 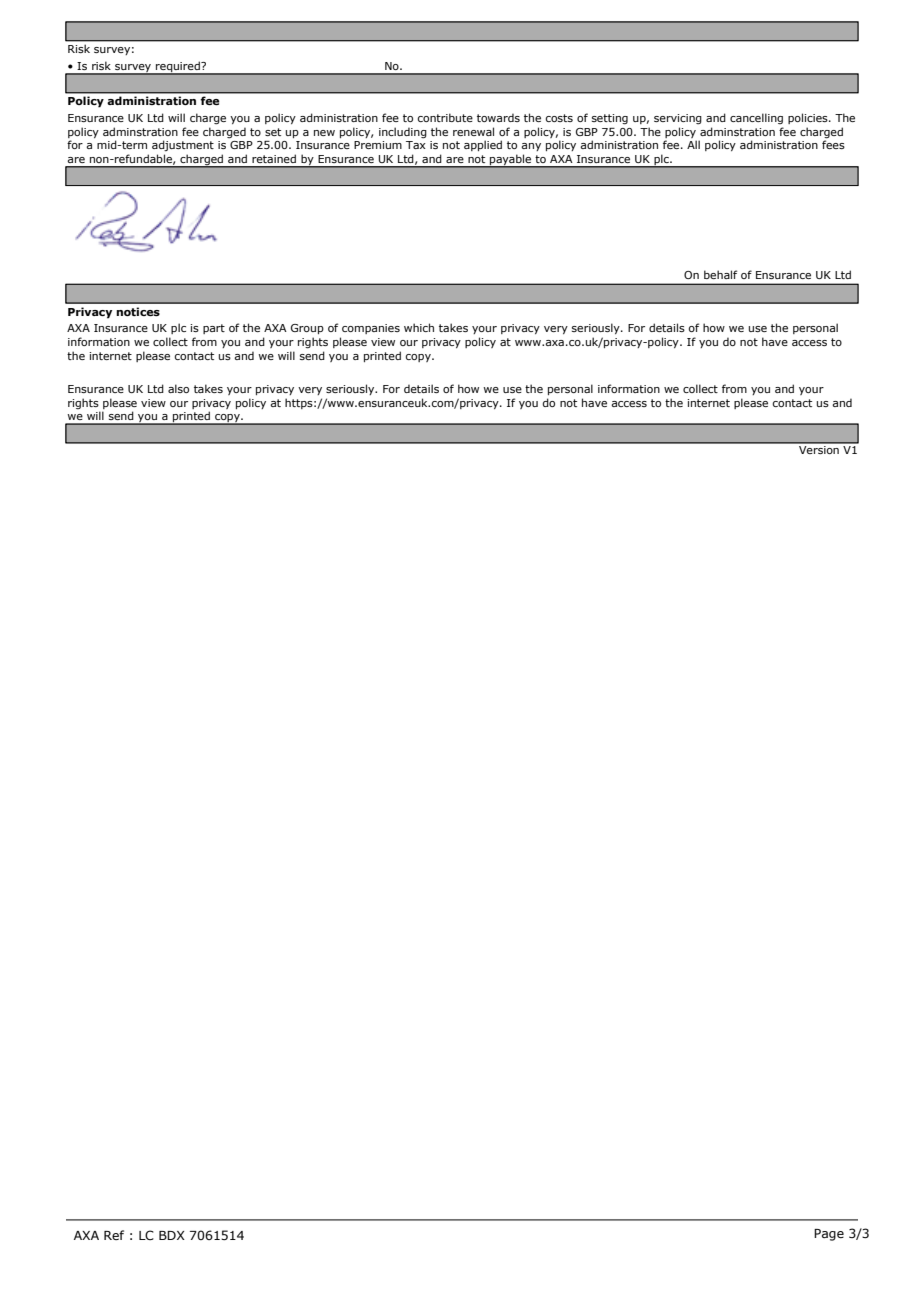 What do you see at coordinates (214, 329) in the image?
I see `part` at bounding box center [214, 329].
